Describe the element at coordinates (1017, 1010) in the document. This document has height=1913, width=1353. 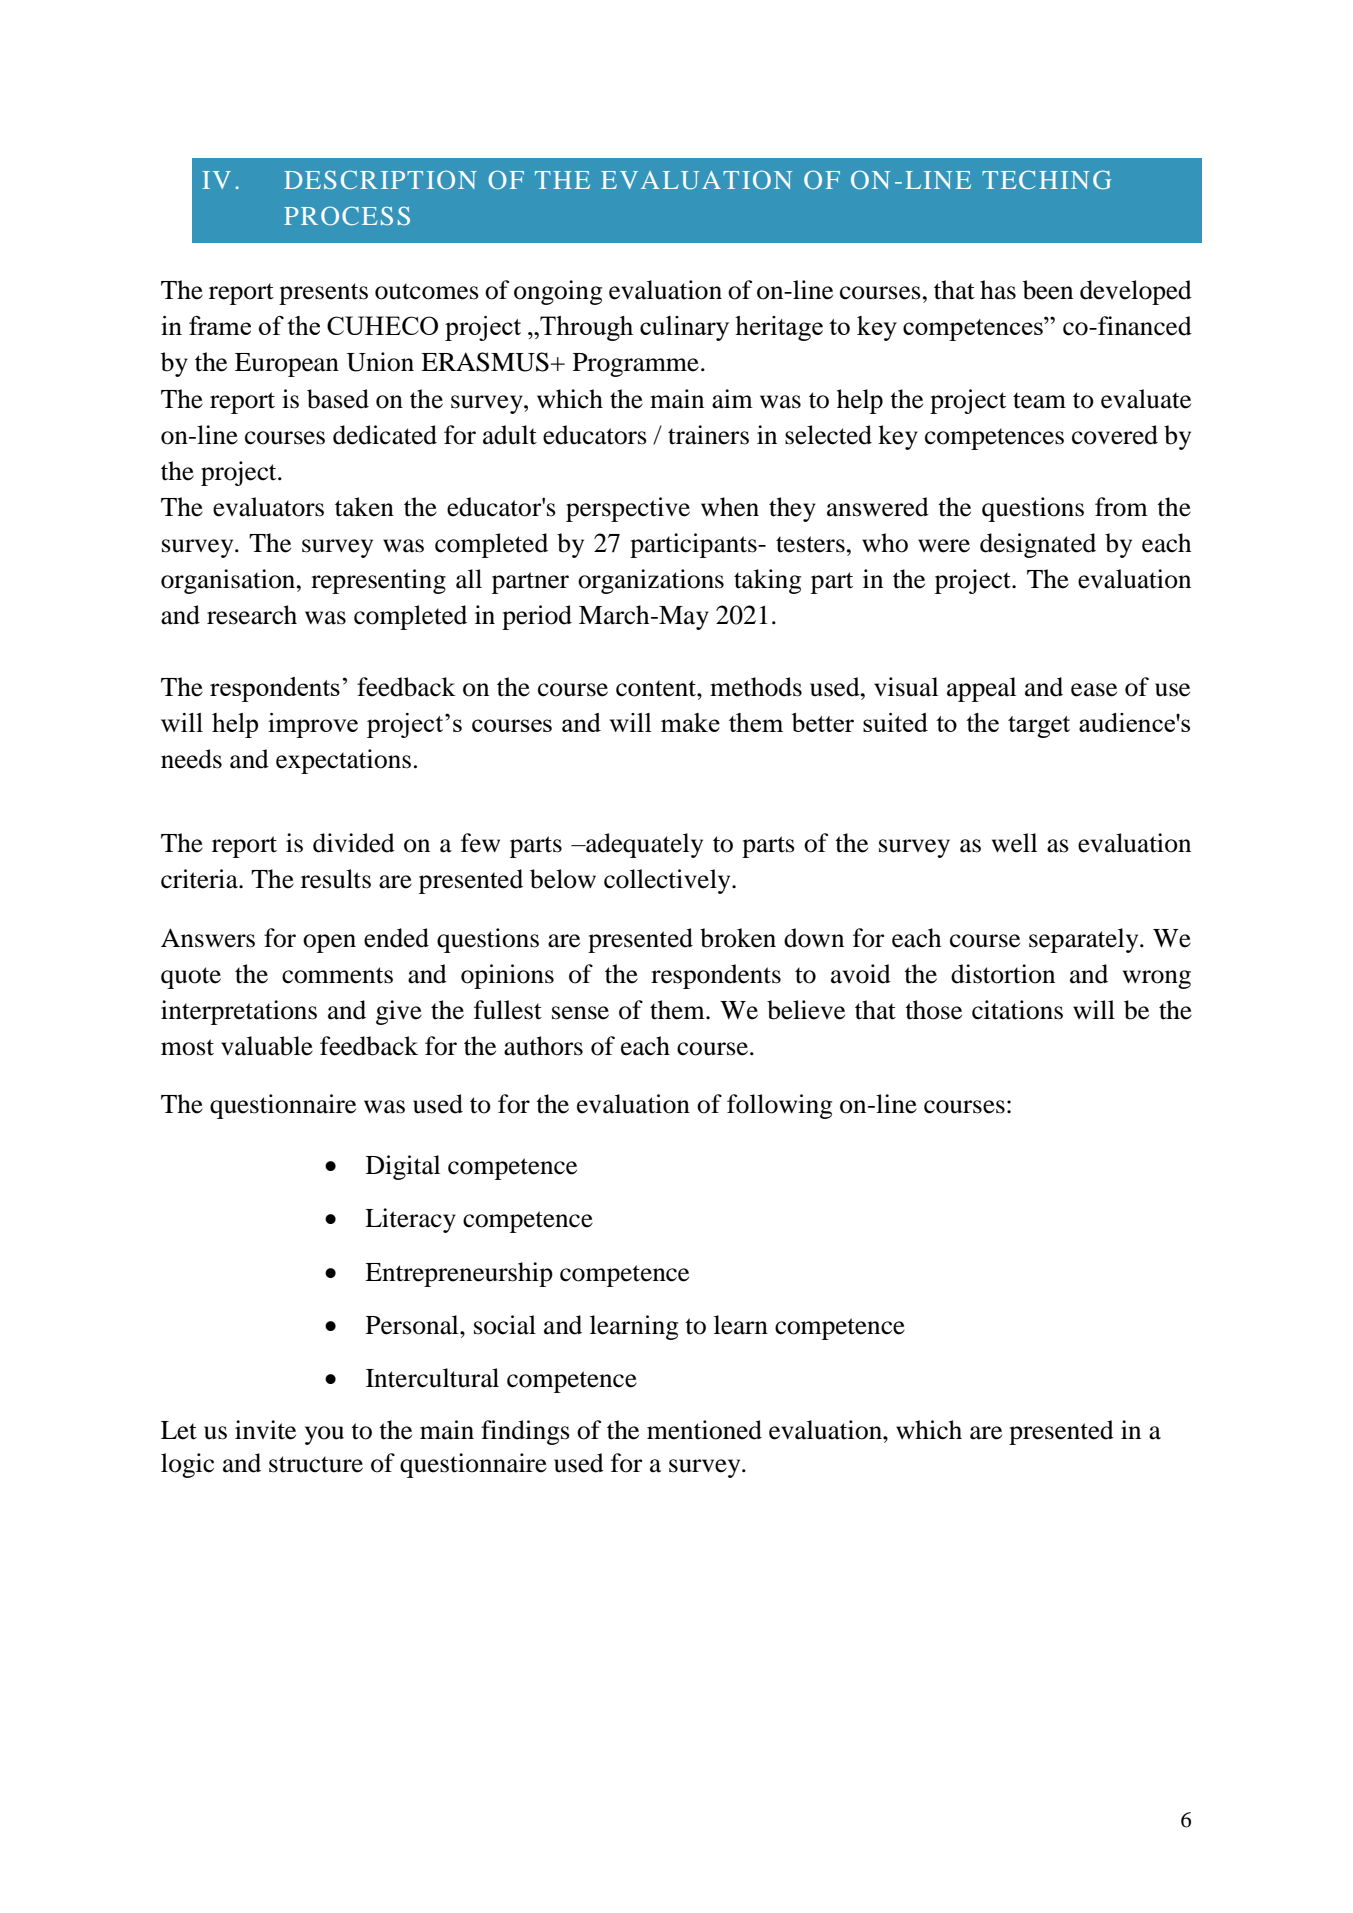
I see `citations` at that location.
